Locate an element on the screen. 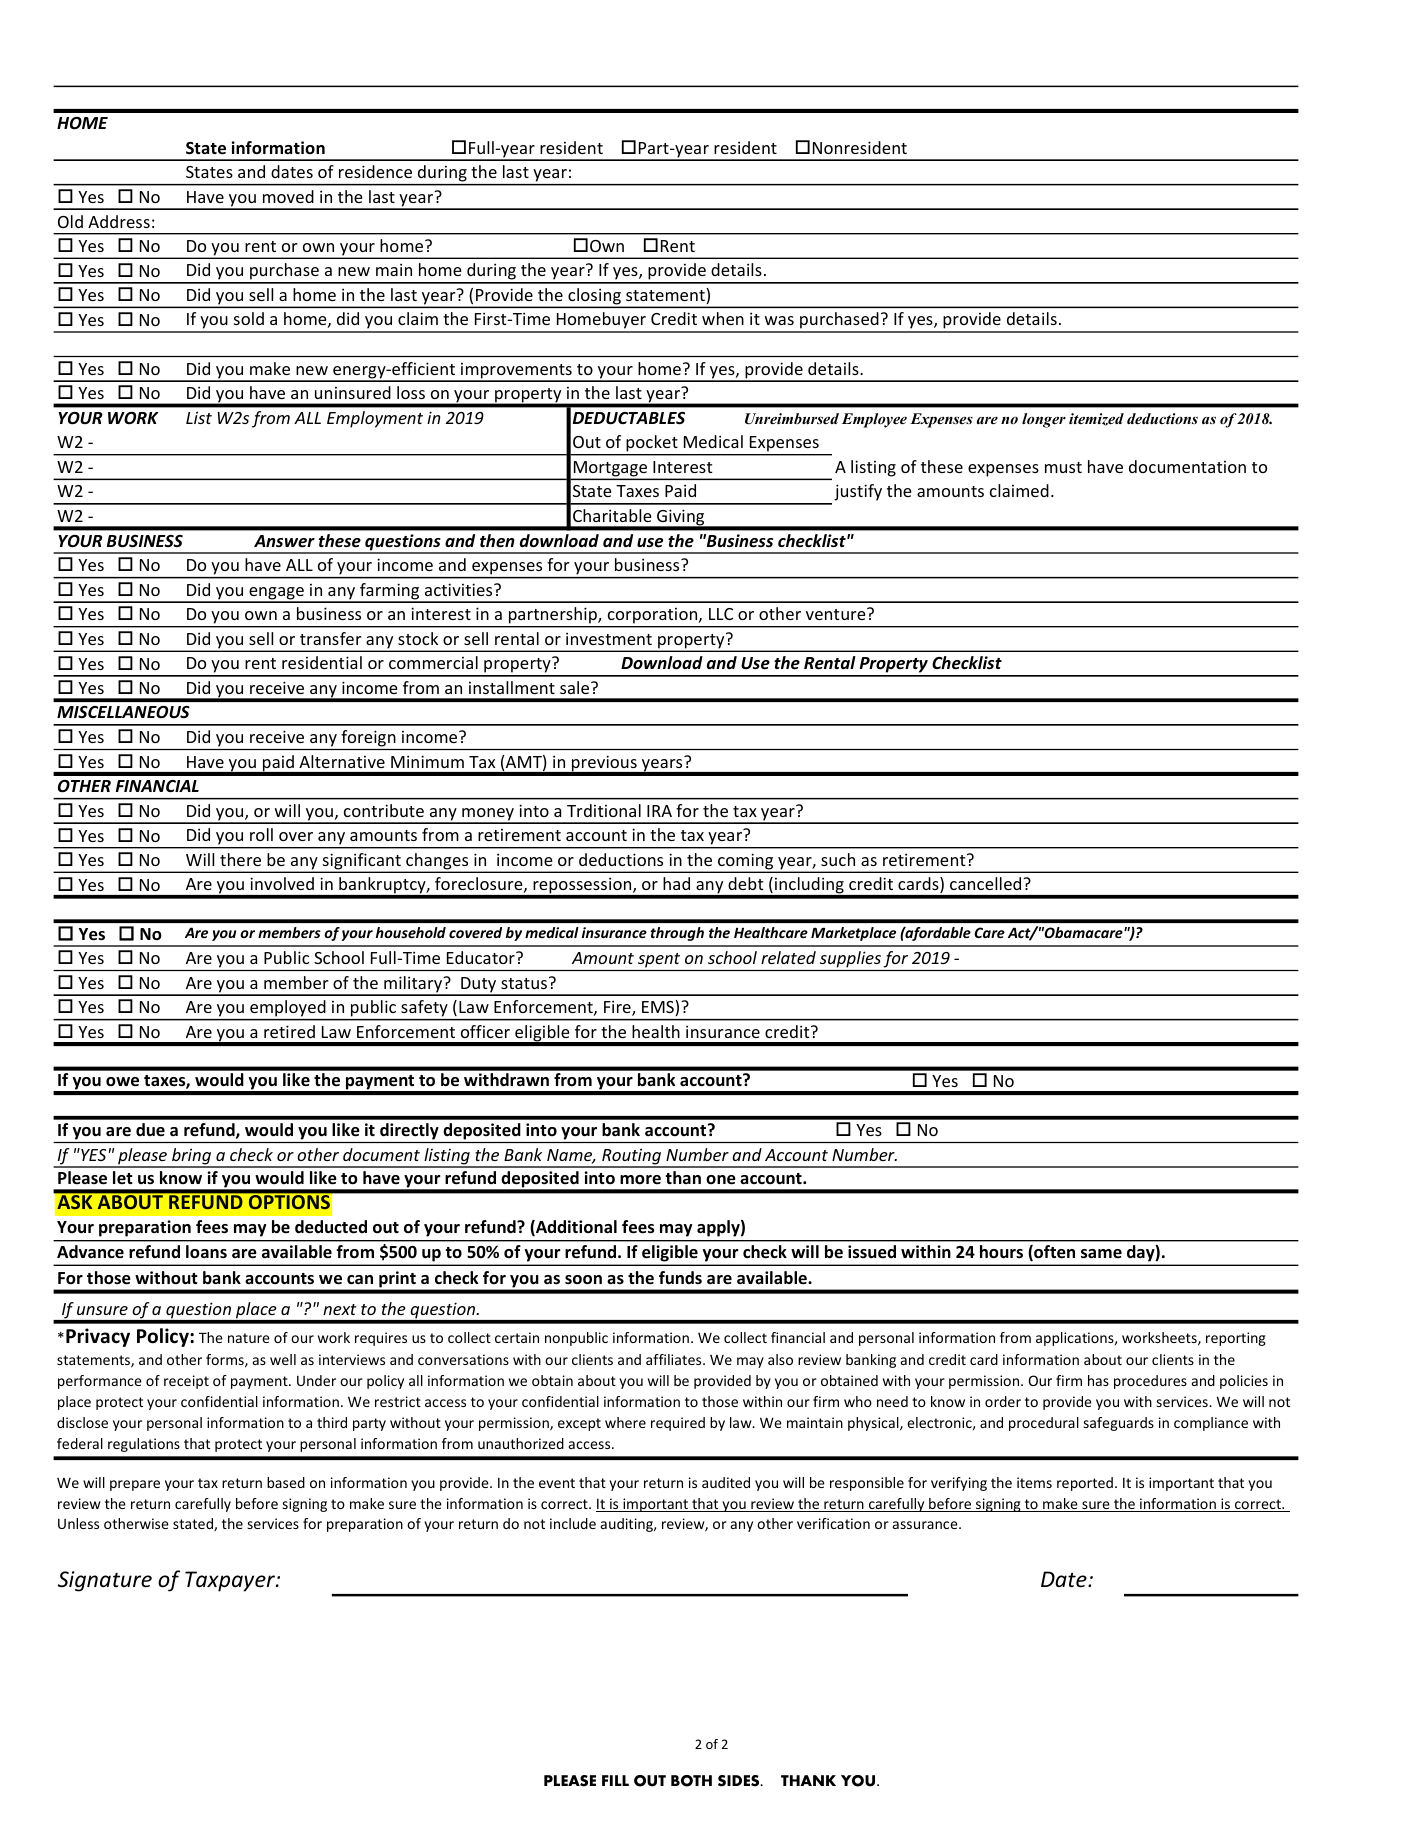  safeguards is located at coordinates (1119, 1424).
